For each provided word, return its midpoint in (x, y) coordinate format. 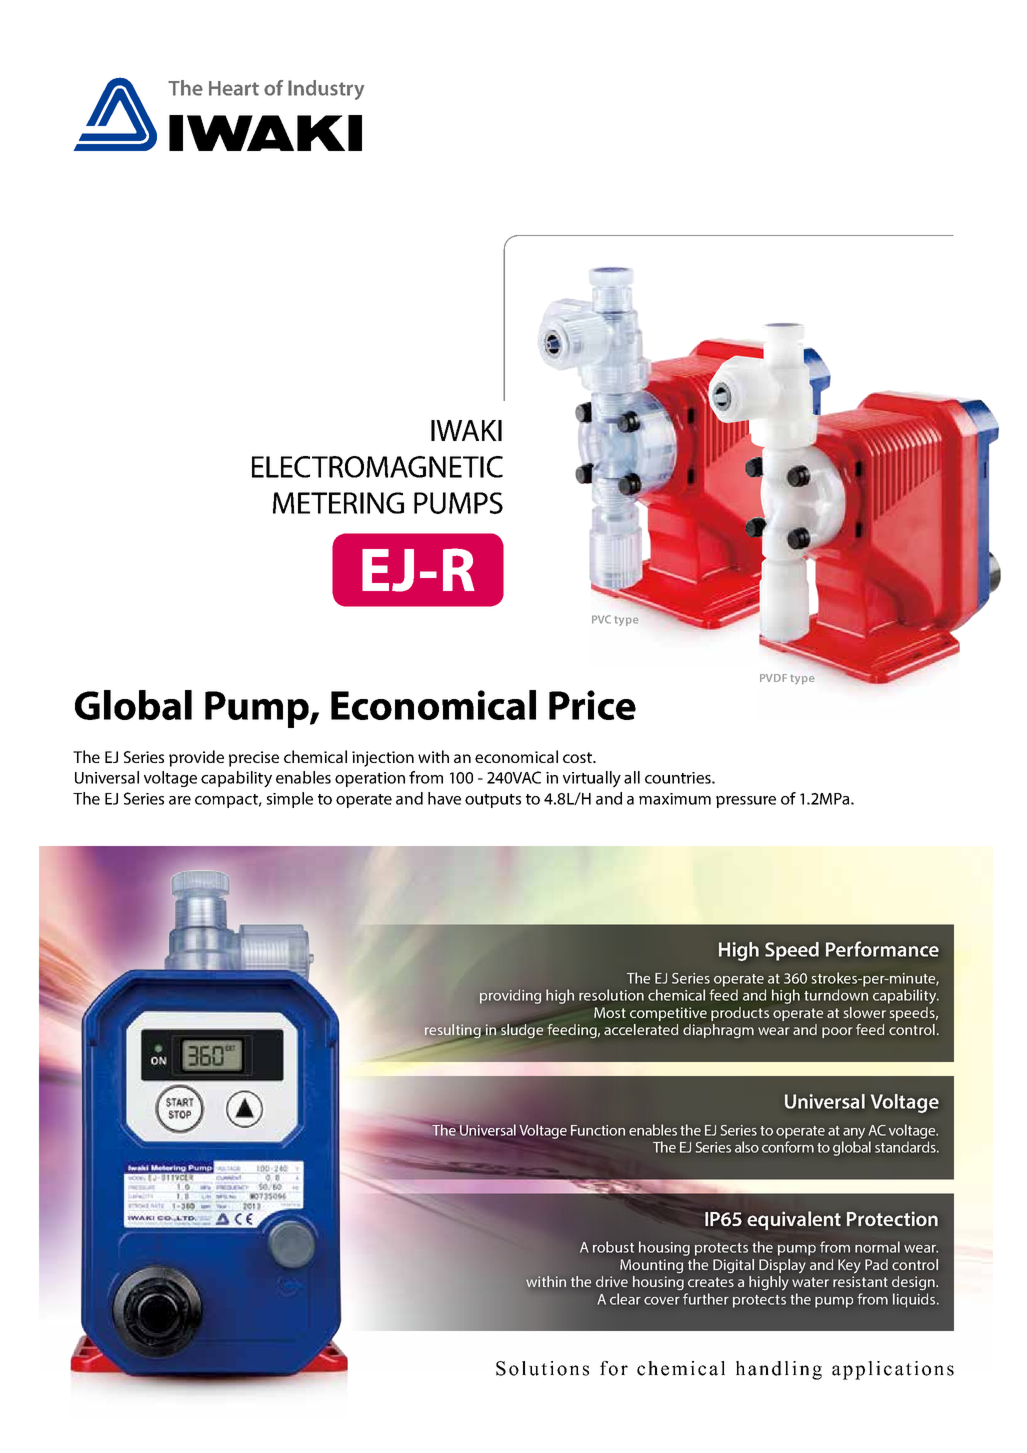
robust (613, 1247)
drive (612, 1281)
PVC (601, 619)
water (810, 1282)
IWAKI (466, 430)
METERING (338, 503)
